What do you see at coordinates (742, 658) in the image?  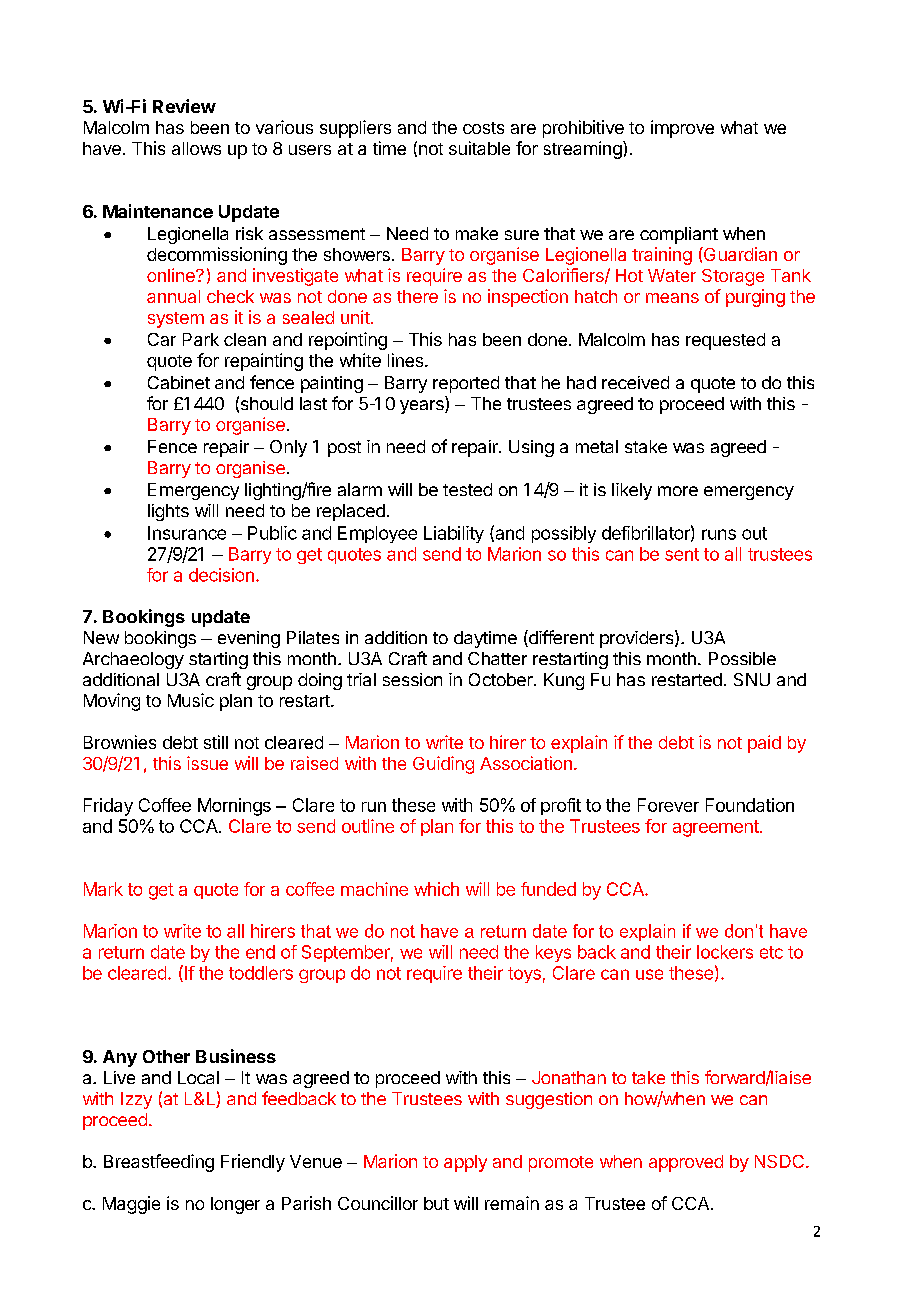 I see `Possible` at bounding box center [742, 658].
